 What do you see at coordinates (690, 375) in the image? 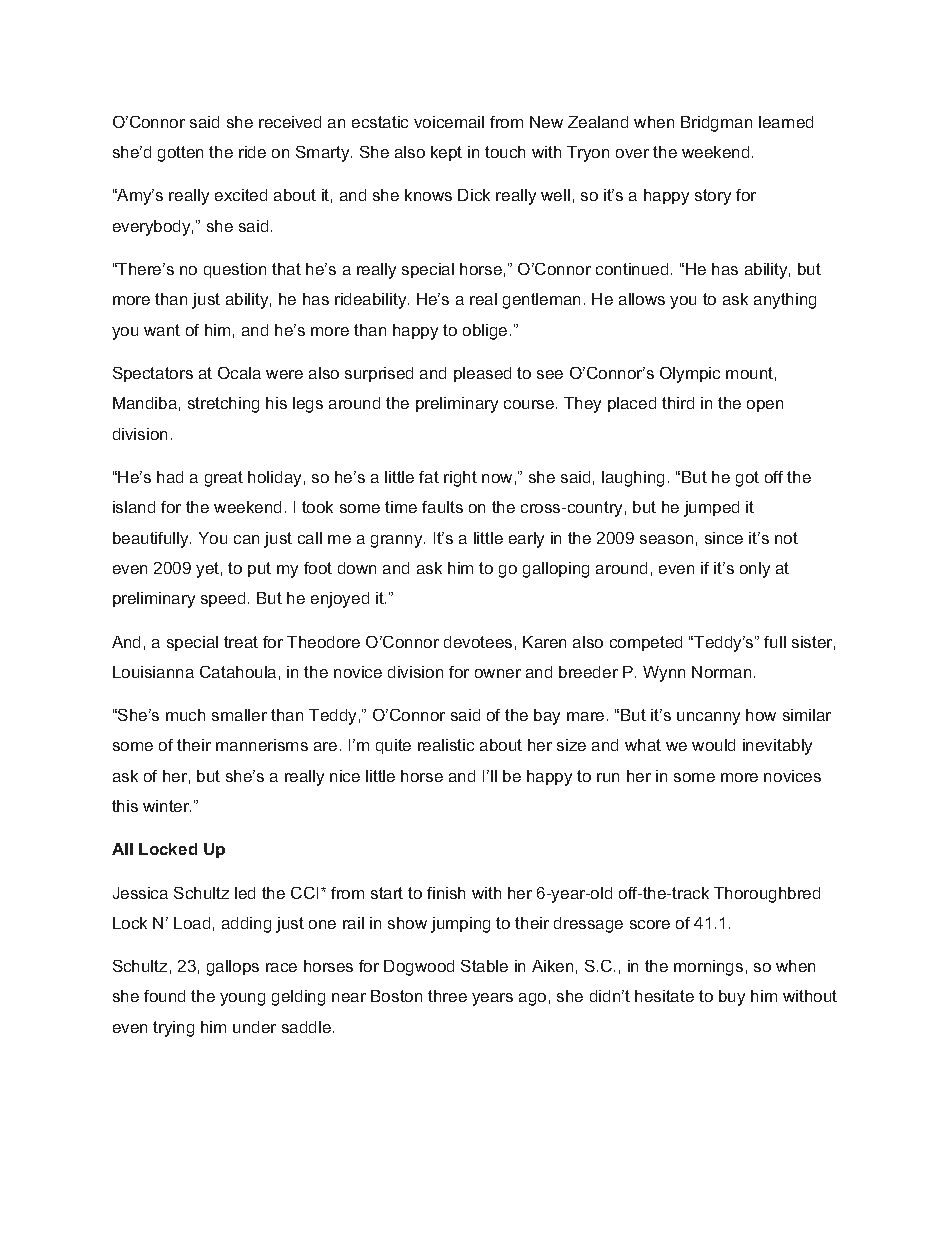
I see `Olympic` at bounding box center [690, 375].
